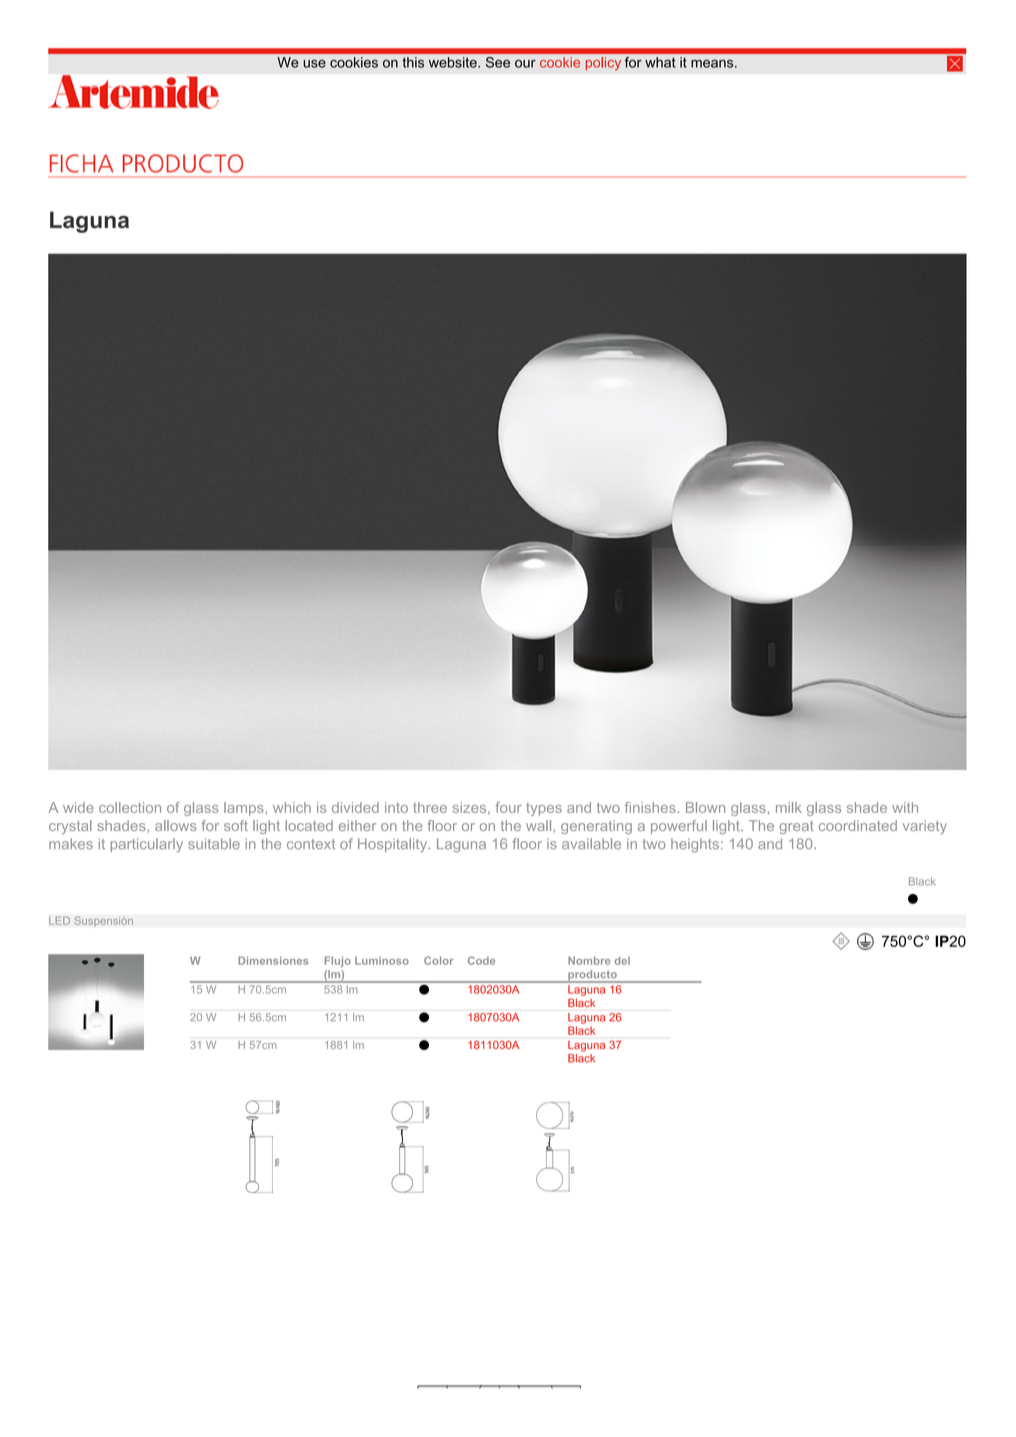  Describe the element at coordinates (244, 809) in the screenshot. I see `lamps` at that location.
